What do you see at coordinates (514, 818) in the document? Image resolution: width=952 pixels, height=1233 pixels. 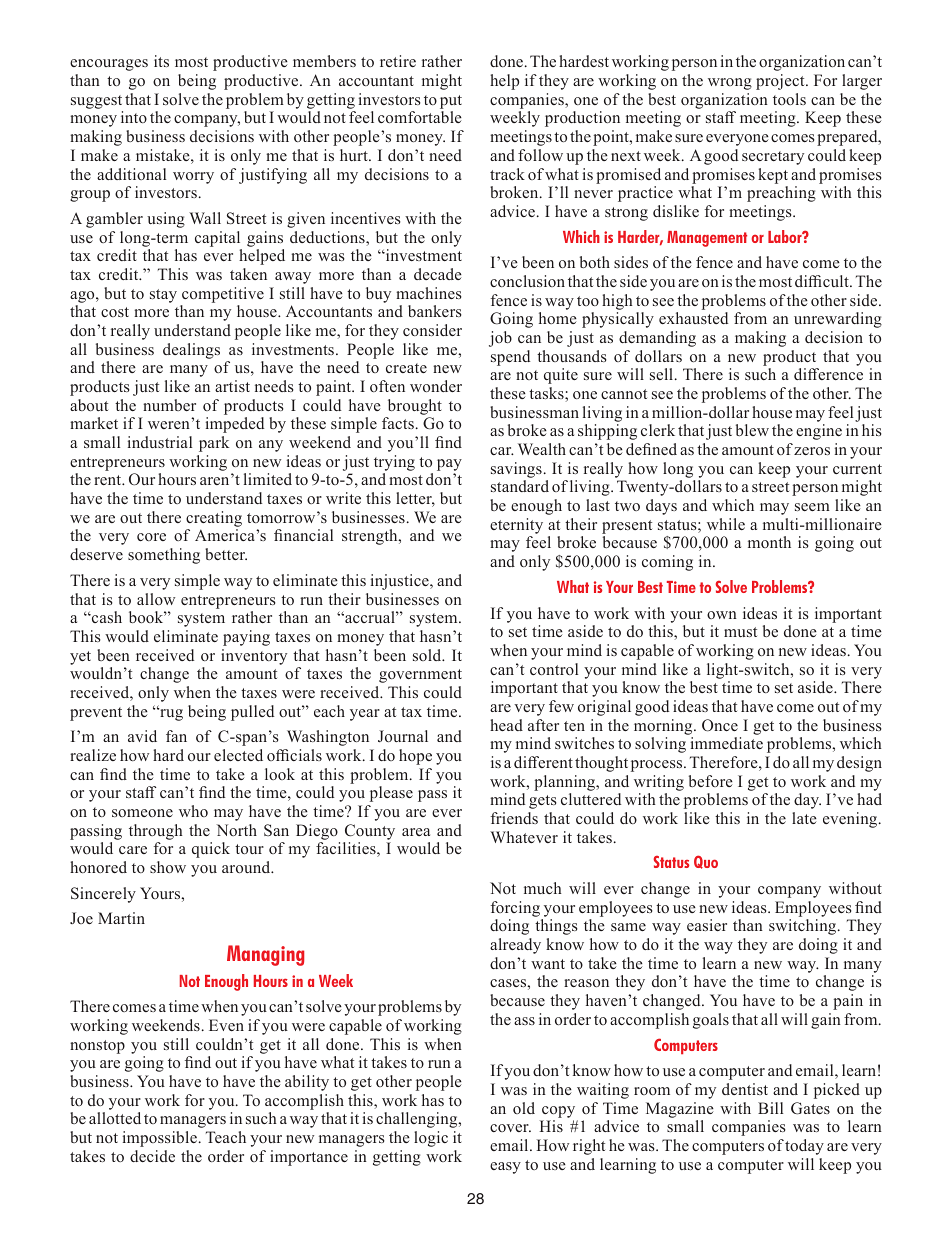 I see `friends` at bounding box center [514, 818].
